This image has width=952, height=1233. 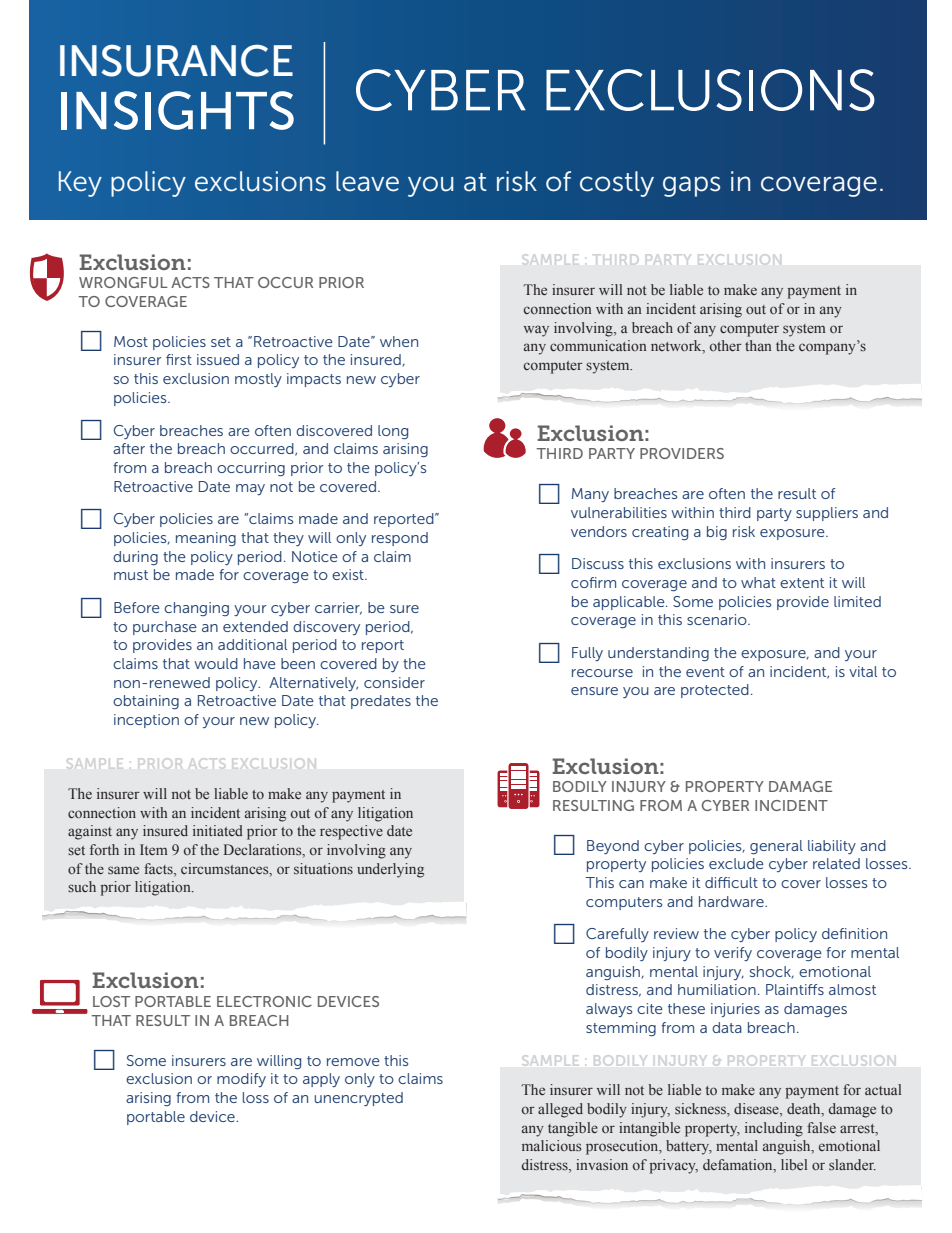 What do you see at coordinates (399, 341) in the image?
I see `when` at bounding box center [399, 341].
